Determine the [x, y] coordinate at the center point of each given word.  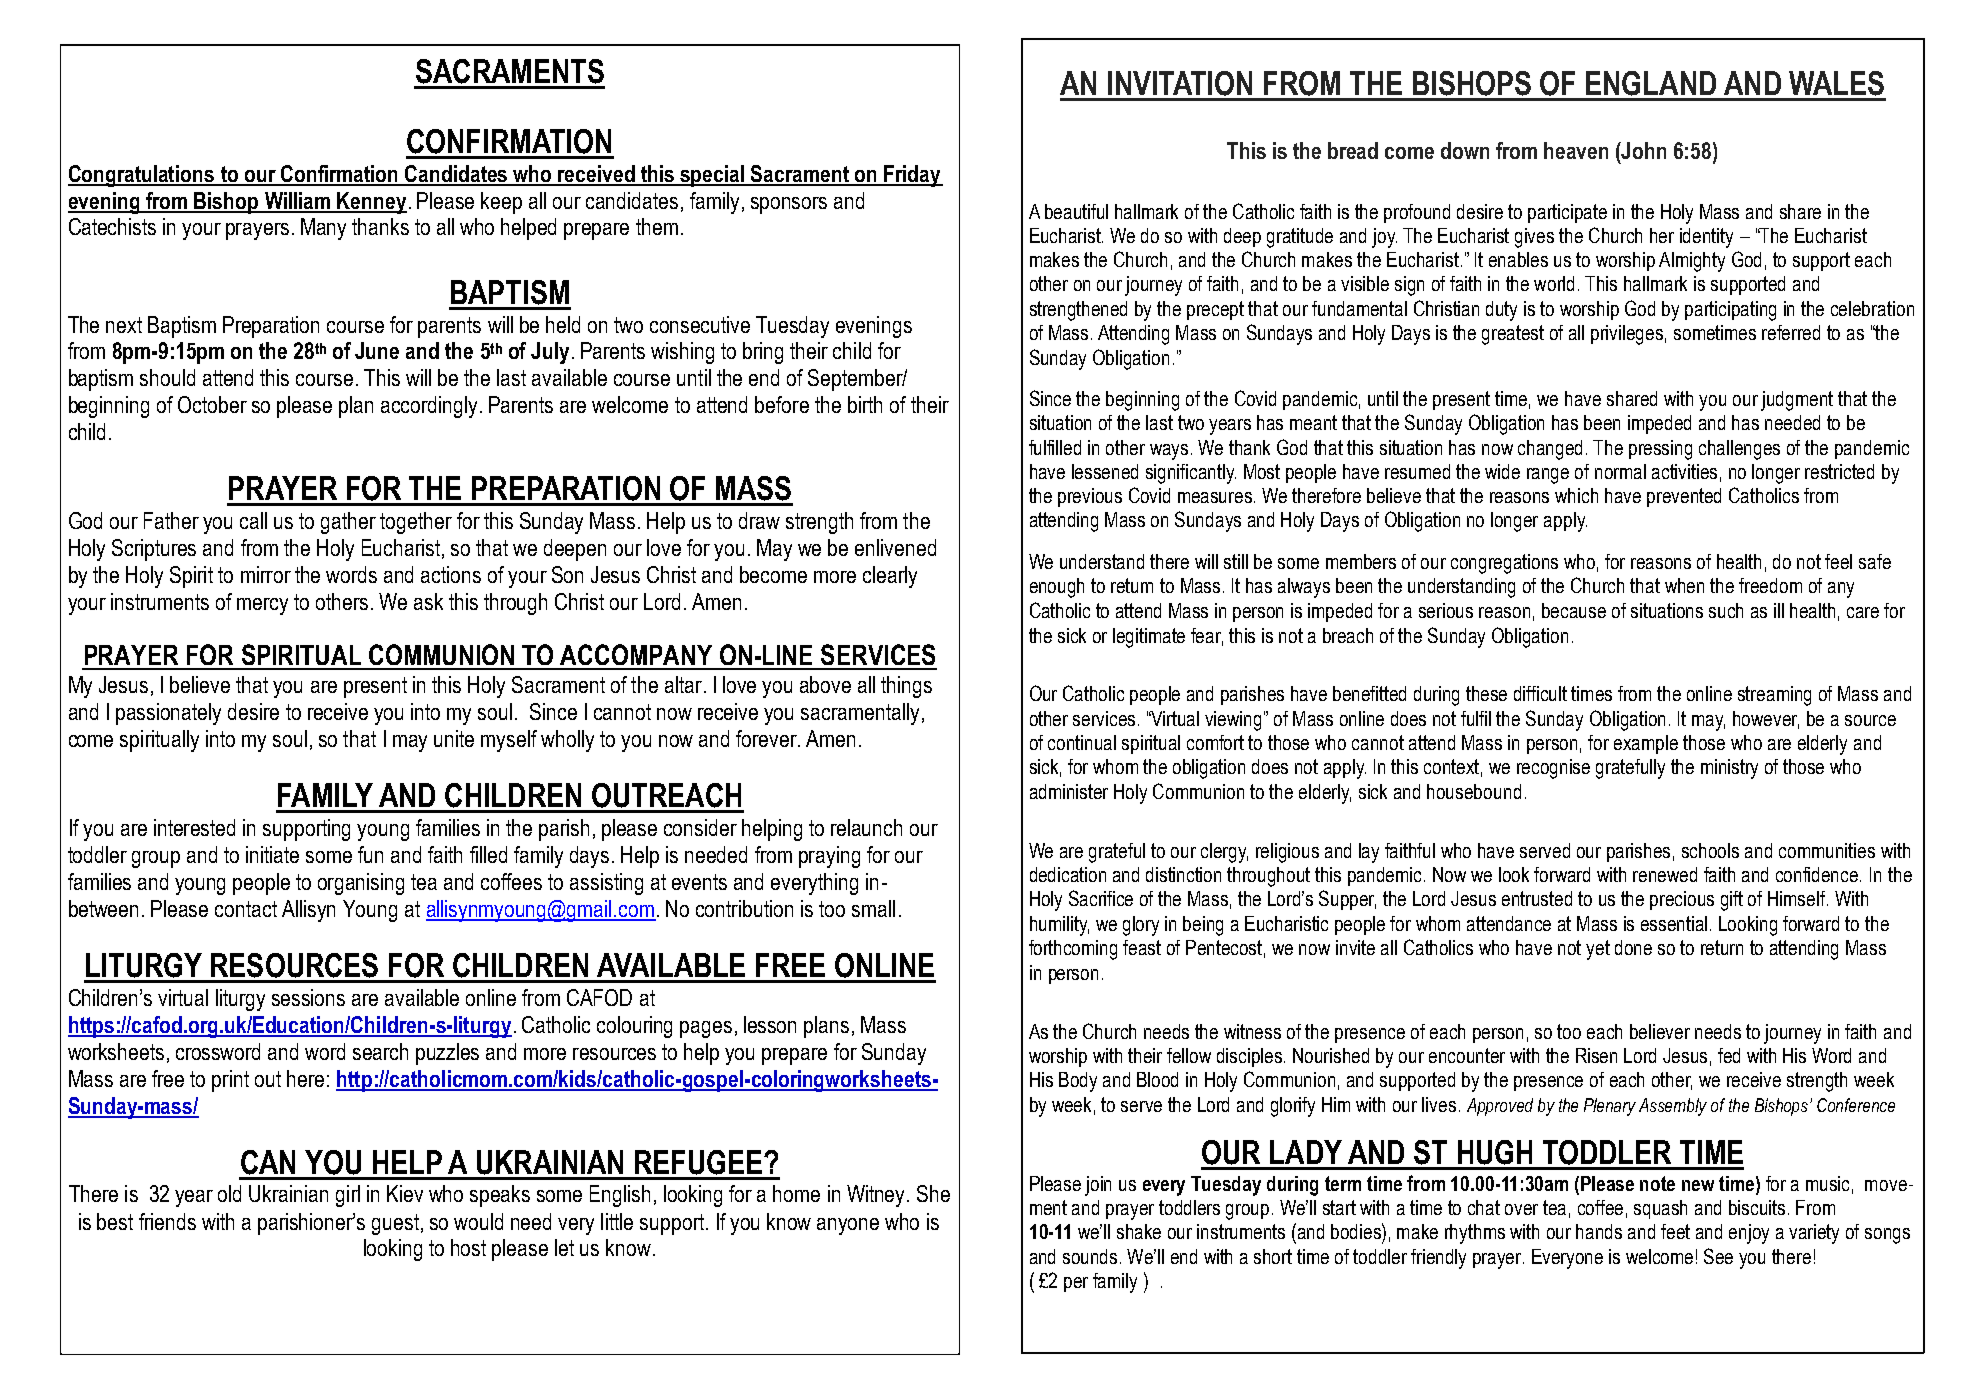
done [1633, 947]
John [1643, 150]
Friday [913, 176]
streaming [1774, 696]
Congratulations [142, 176]
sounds [1090, 1256]
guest [395, 1224]
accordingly [429, 407]
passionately [168, 714]
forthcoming [1073, 950]
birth [865, 404]
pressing [1660, 450]
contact [246, 909]
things [906, 687]
